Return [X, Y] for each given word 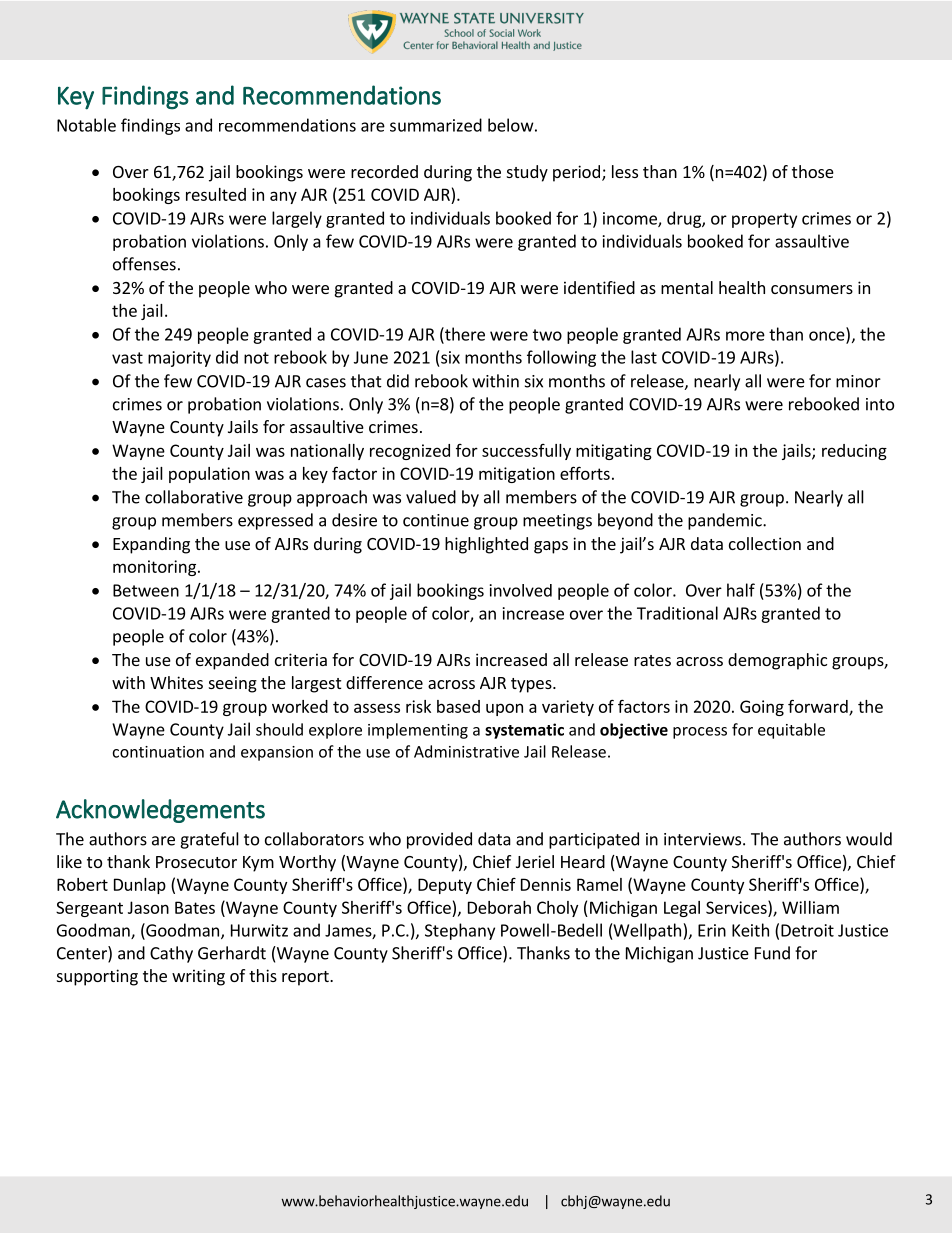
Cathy [171, 954]
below [511, 125]
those [813, 171]
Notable [86, 125]
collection [765, 543]
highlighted [486, 545]
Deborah [499, 907]
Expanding [151, 545]
